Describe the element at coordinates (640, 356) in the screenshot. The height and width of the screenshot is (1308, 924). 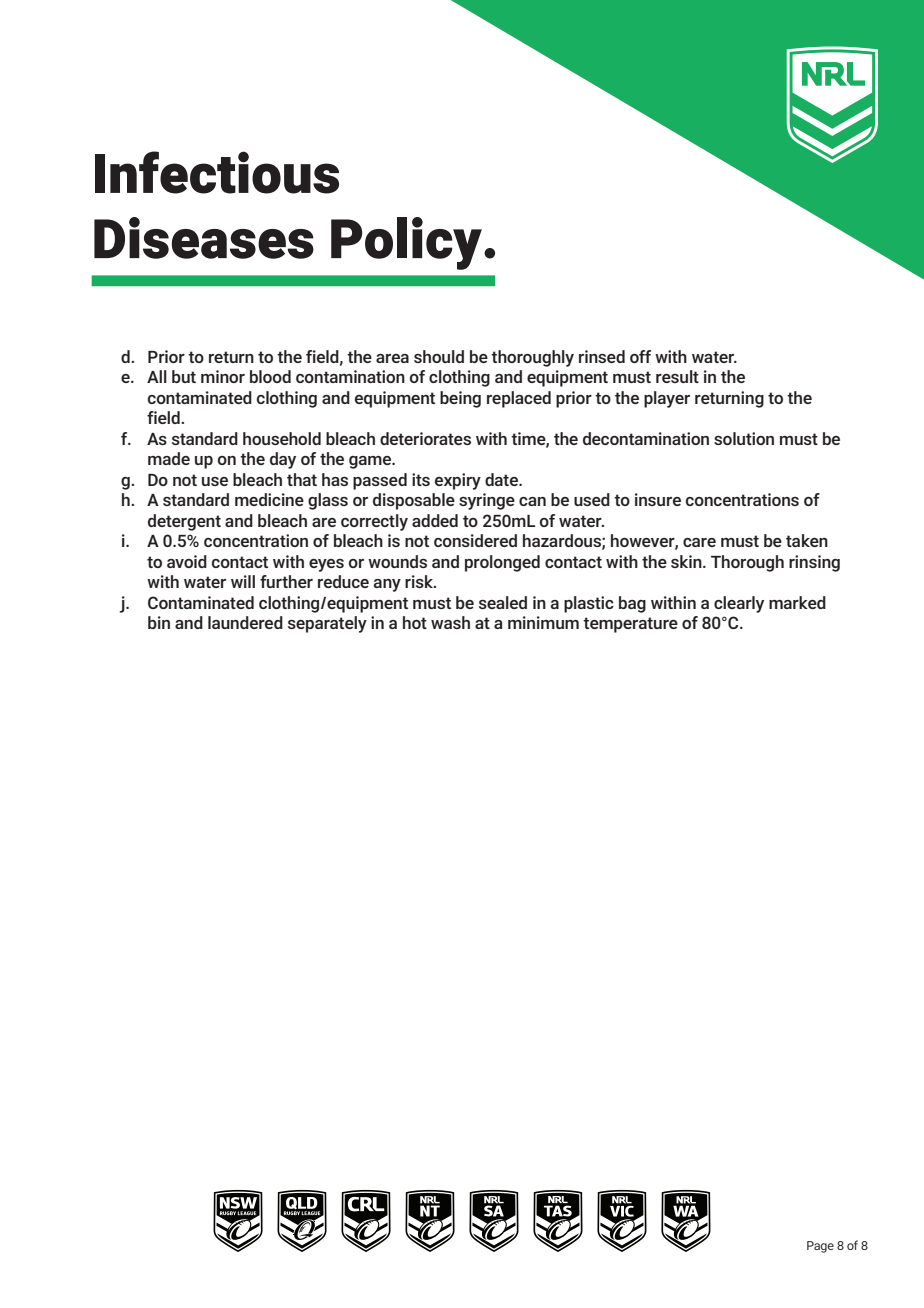
I see `off` at that location.
